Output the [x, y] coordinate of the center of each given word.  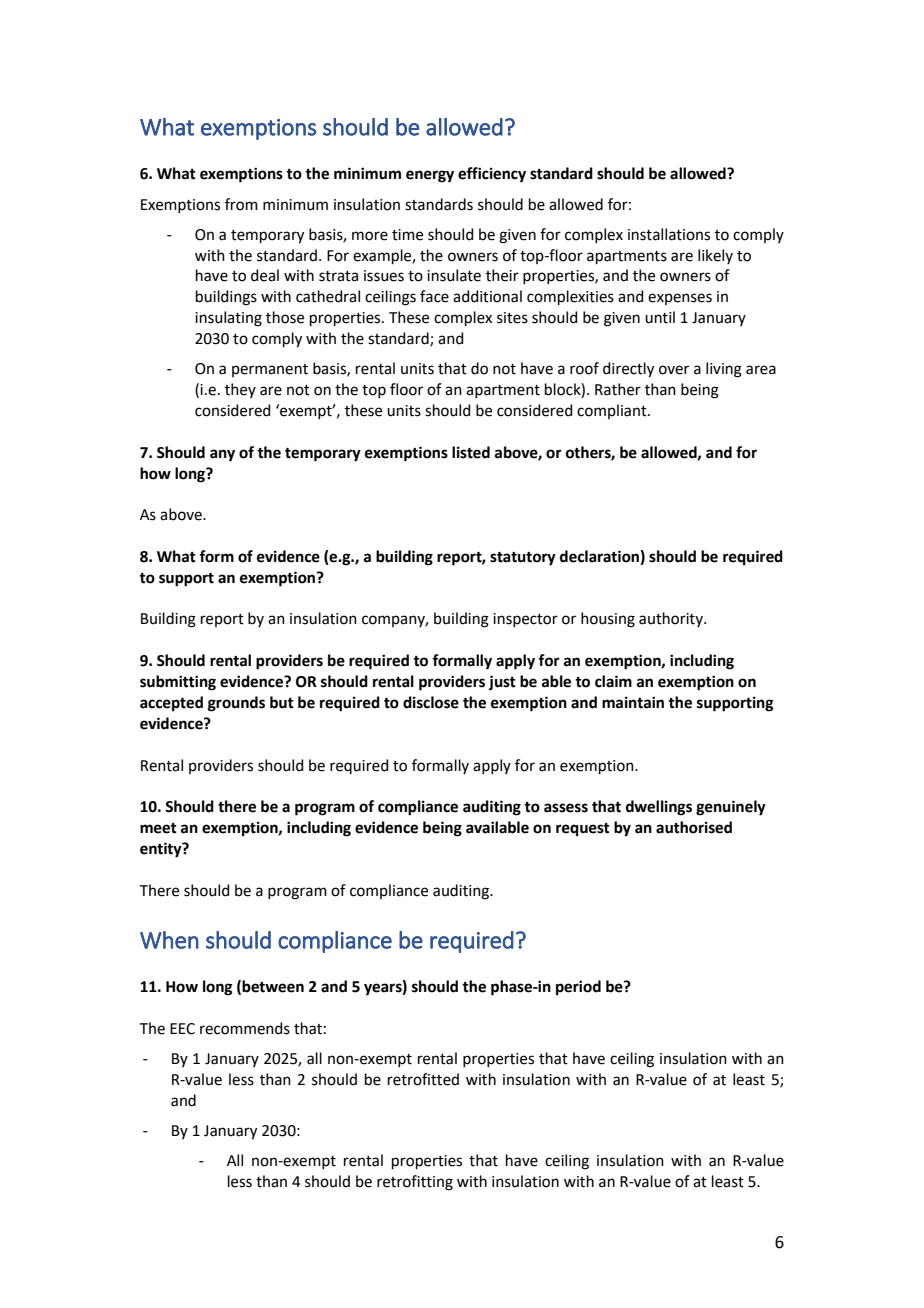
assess [566, 808]
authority [672, 619]
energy [430, 176]
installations [669, 234]
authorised [694, 827]
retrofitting [415, 1183]
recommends [245, 1028]
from [241, 204]
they [240, 390]
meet [158, 828]
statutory [523, 559]
